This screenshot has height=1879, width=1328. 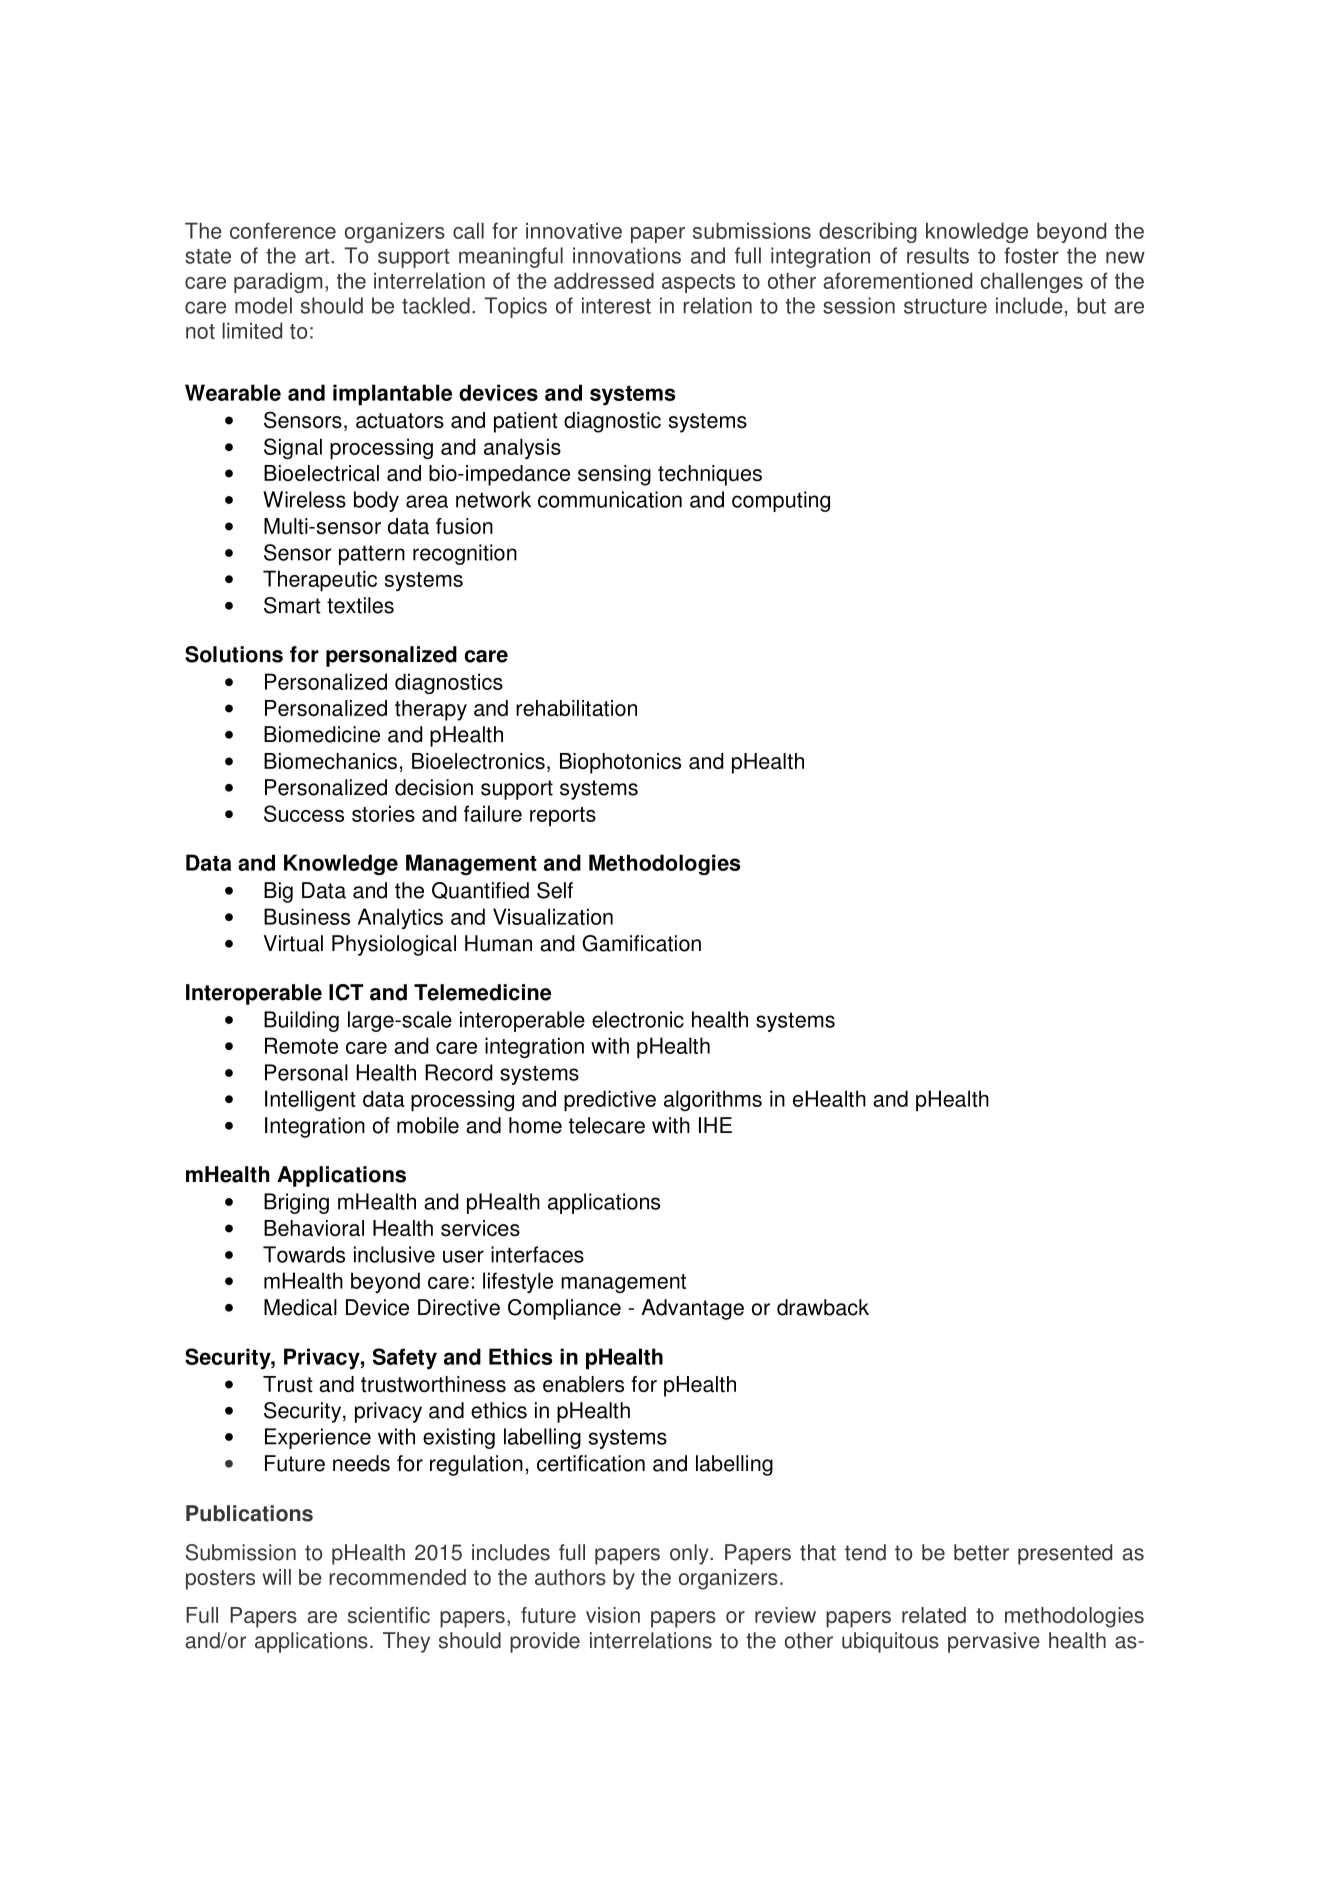 What do you see at coordinates (823, 1307) in the screenshot?
I see `drawback` at bounding box center [823, 1307].
